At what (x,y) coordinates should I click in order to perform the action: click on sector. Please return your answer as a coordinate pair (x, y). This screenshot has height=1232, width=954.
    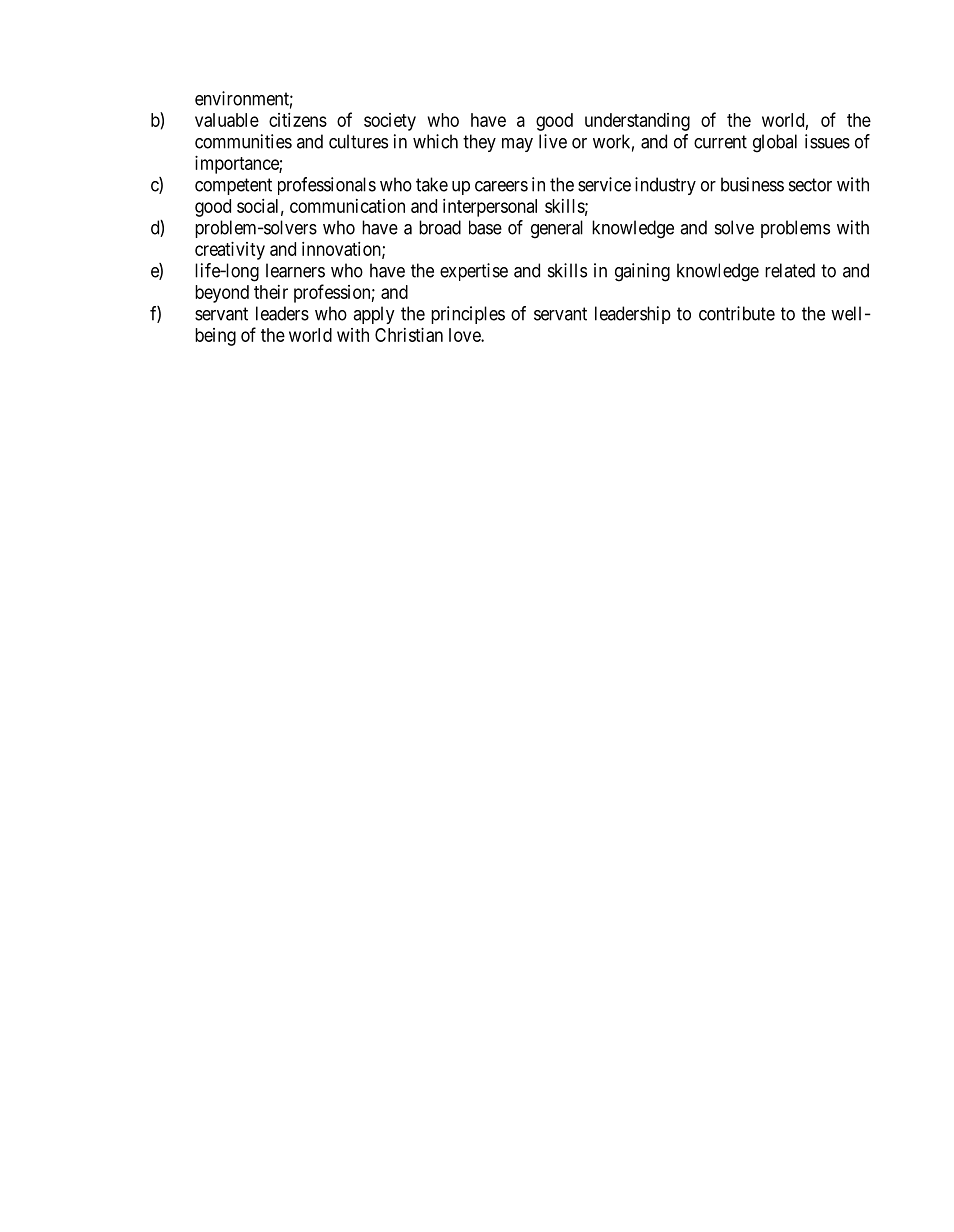
    Looking at the image, I should click on (810, 185).
